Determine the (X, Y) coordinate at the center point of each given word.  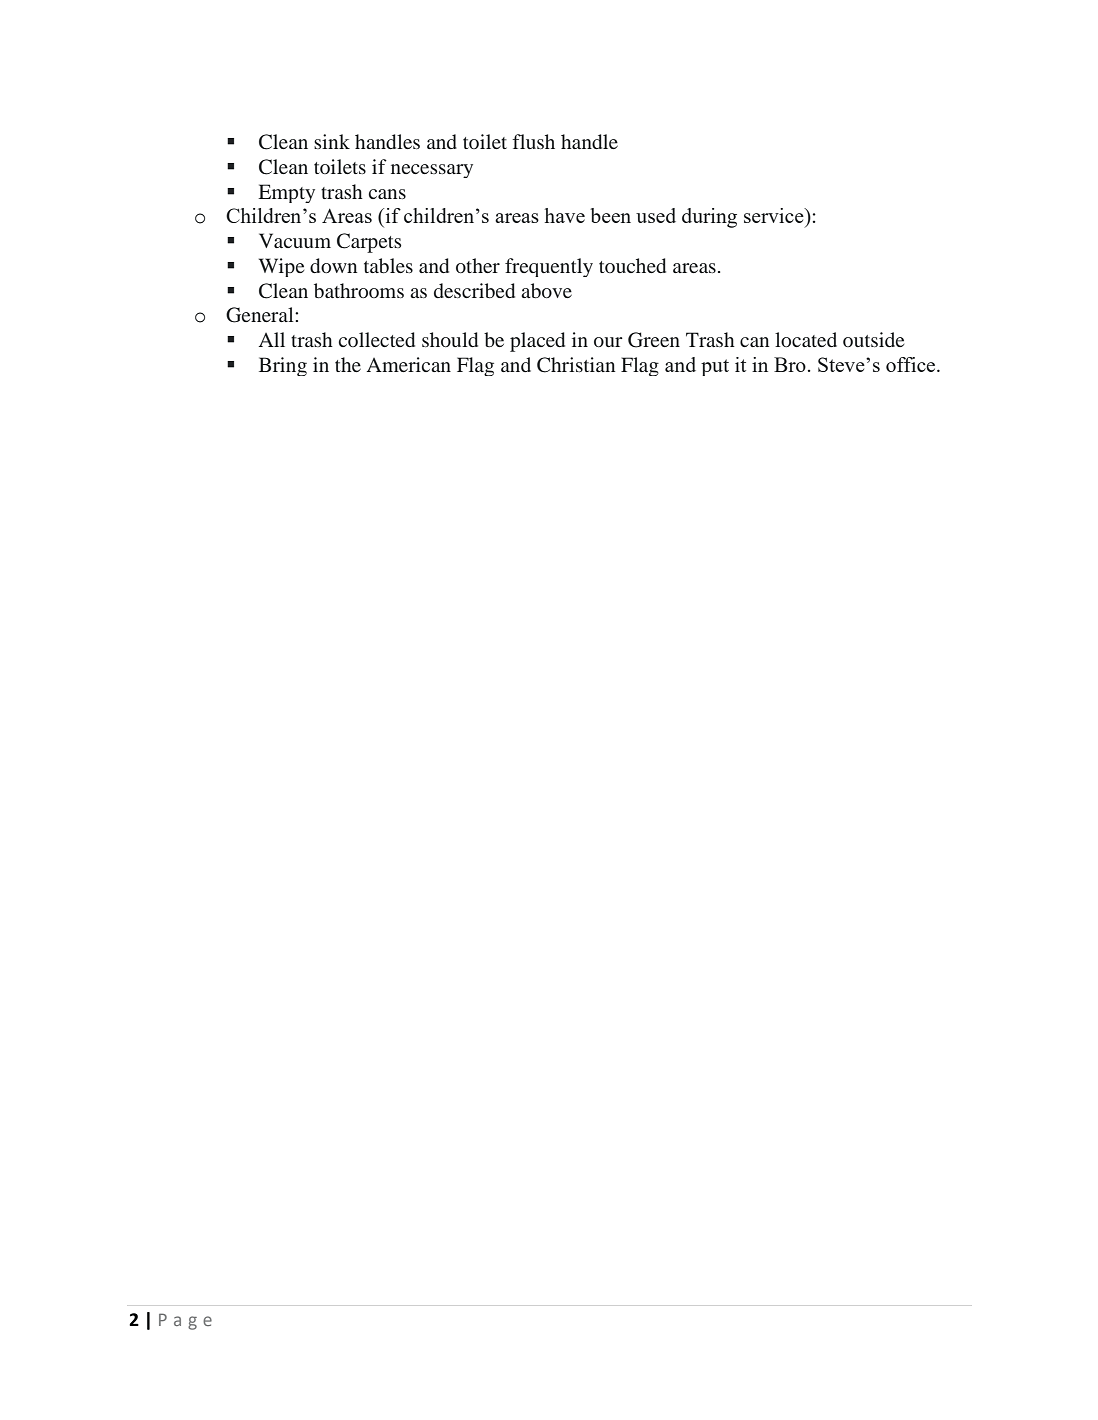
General (261, 315)
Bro (790, 364)
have (565, 215)
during (709, 218)
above (546, 291)
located (806, 339)
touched (632, 265)
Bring (283, 366)
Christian (576, 365)
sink (332, 141)
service (775, 215)
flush (534, 141)
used (656, 215)
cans (387, 194)
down (333, 265)
